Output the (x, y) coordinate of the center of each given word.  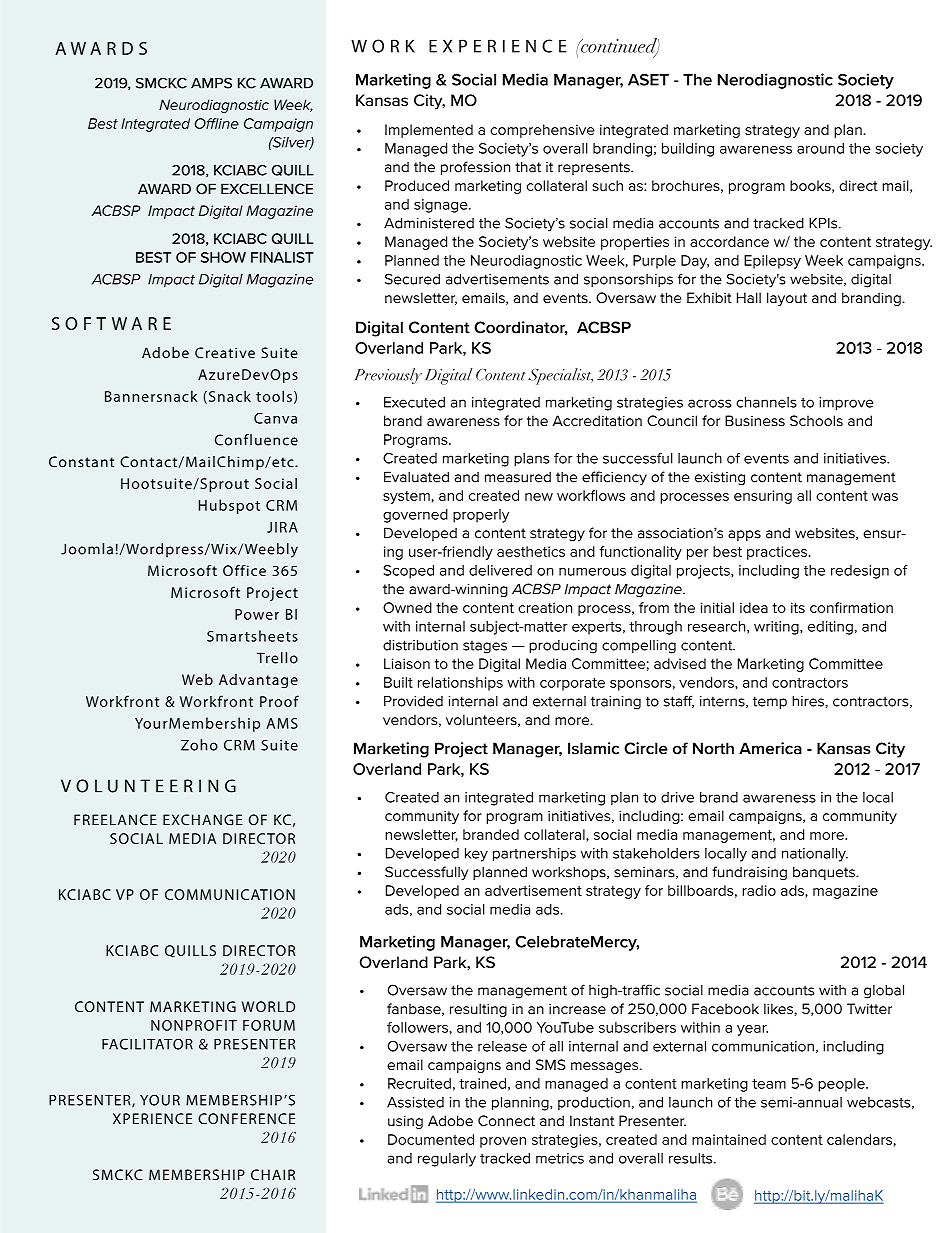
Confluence (256, 440)
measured (518, 477)
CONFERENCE (246, 1118)
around (820, 148)
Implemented (429, 131)
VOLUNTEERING (148, 786)
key (476, 855)
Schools (816, 420)
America (770, 748)
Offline (217, 123)
